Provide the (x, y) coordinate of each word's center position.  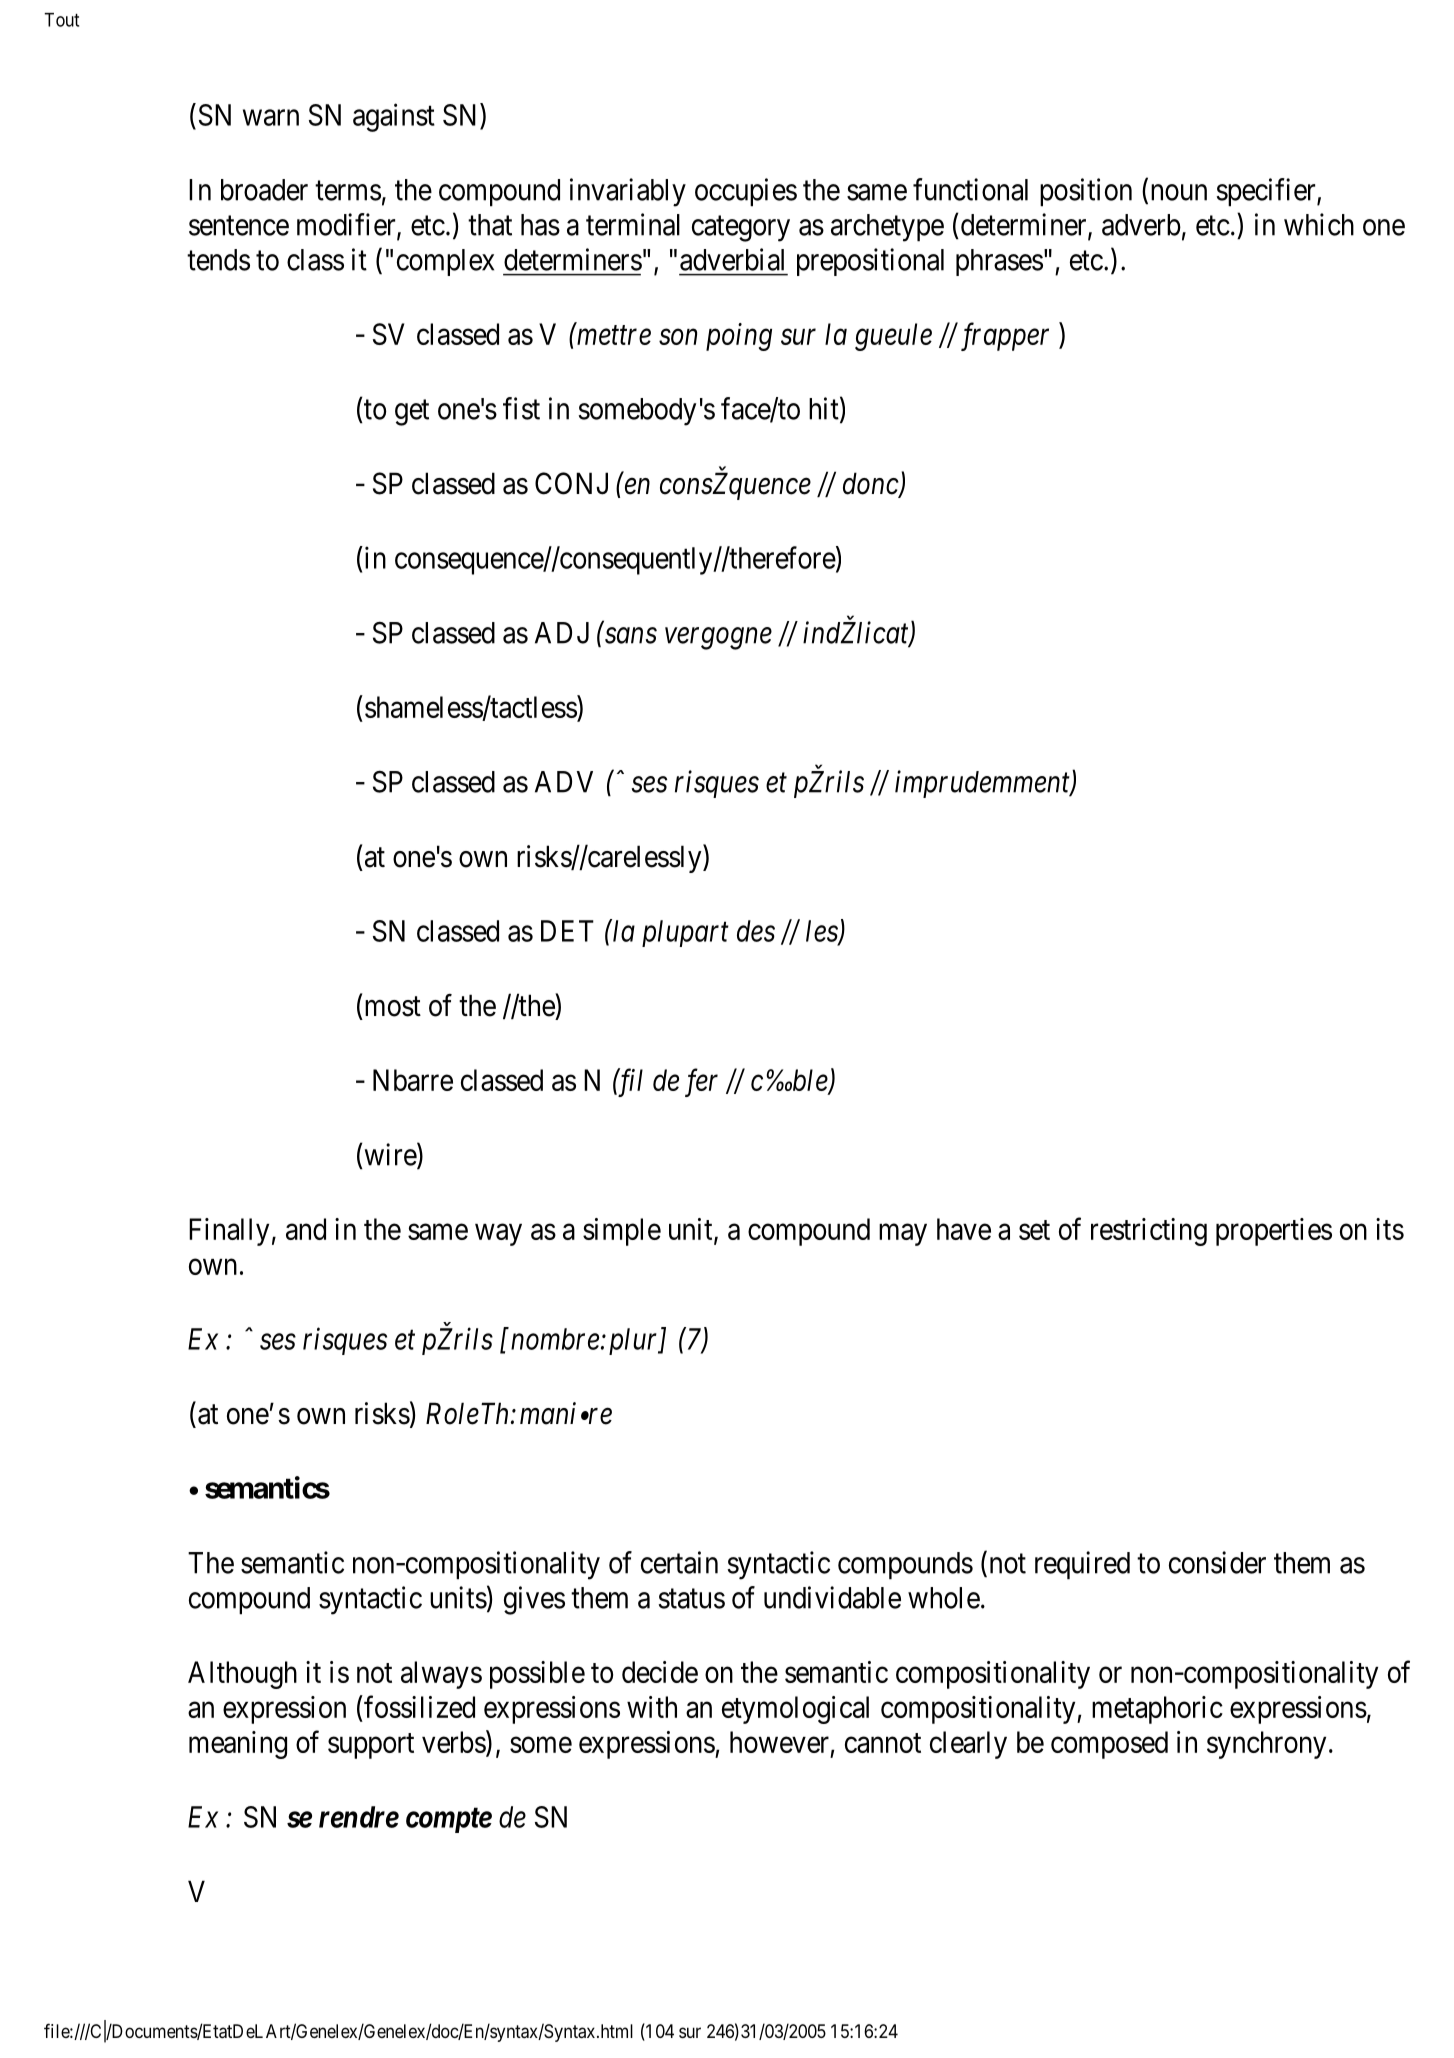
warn (271, 118)
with (652, 1707)
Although (242, 1675)
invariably (628, 192)
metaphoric (1157, 1710)
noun (1179, 192)
